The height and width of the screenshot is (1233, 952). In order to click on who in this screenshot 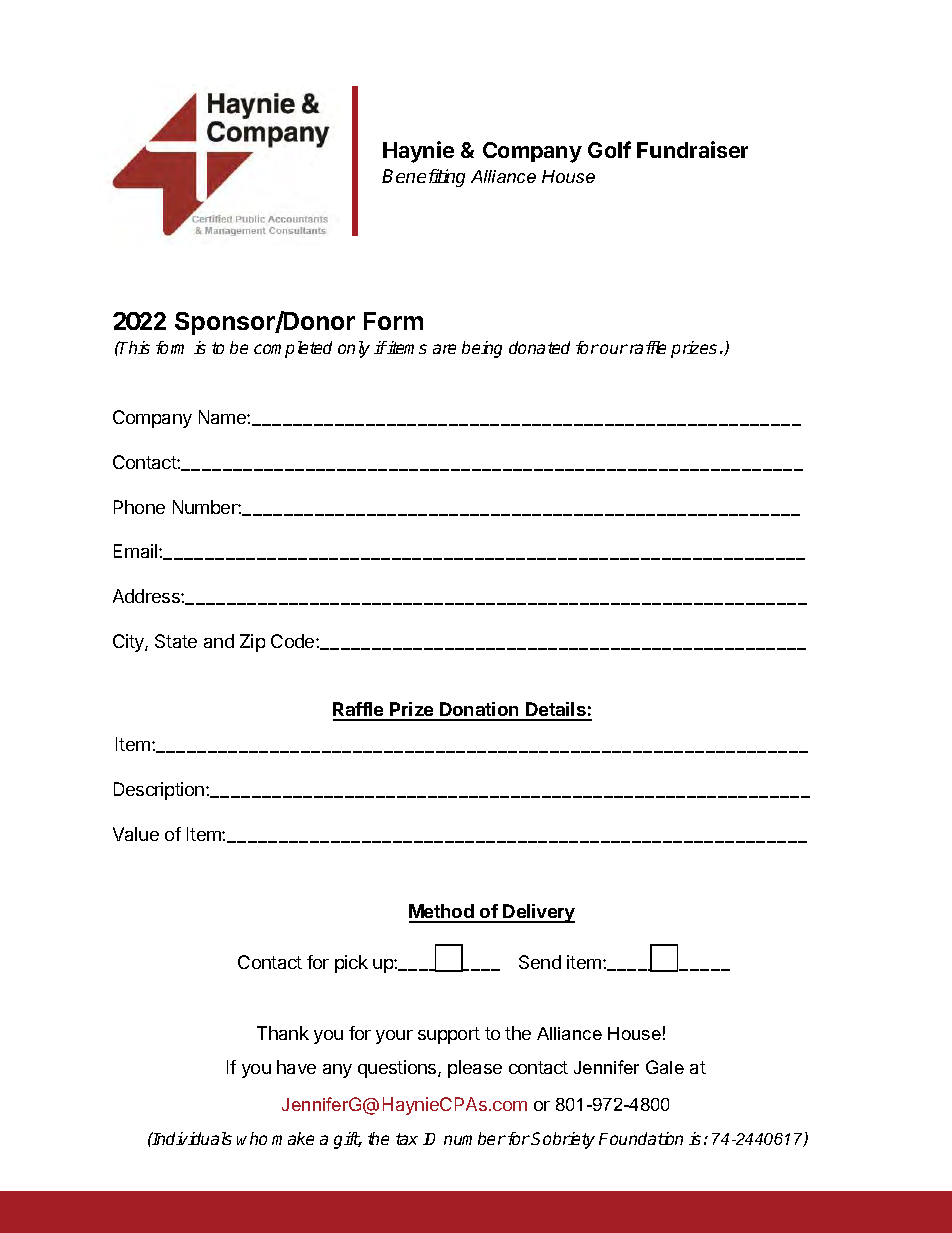, I will do `click(252, 1138)`.
